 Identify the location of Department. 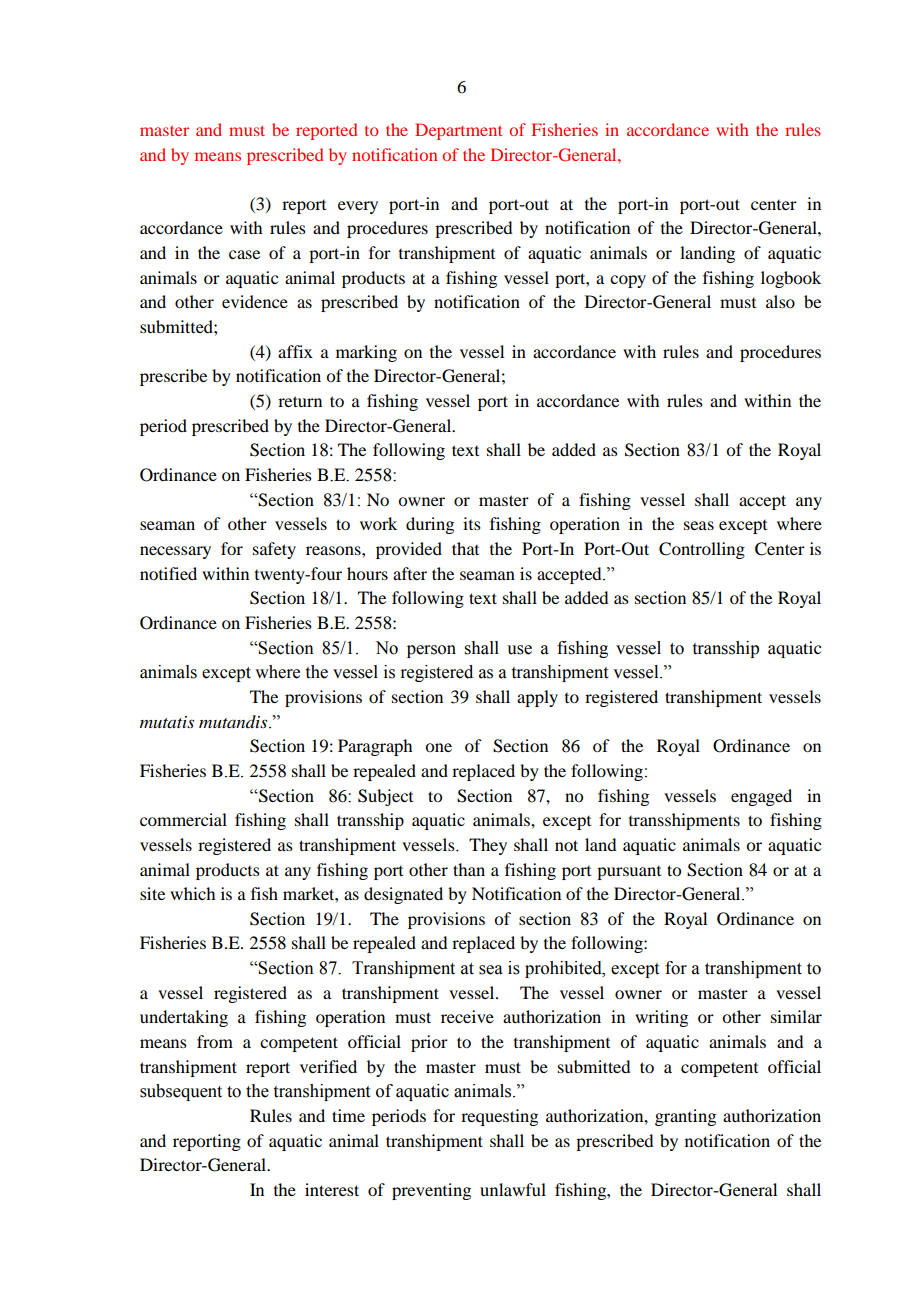
(458, 131).
